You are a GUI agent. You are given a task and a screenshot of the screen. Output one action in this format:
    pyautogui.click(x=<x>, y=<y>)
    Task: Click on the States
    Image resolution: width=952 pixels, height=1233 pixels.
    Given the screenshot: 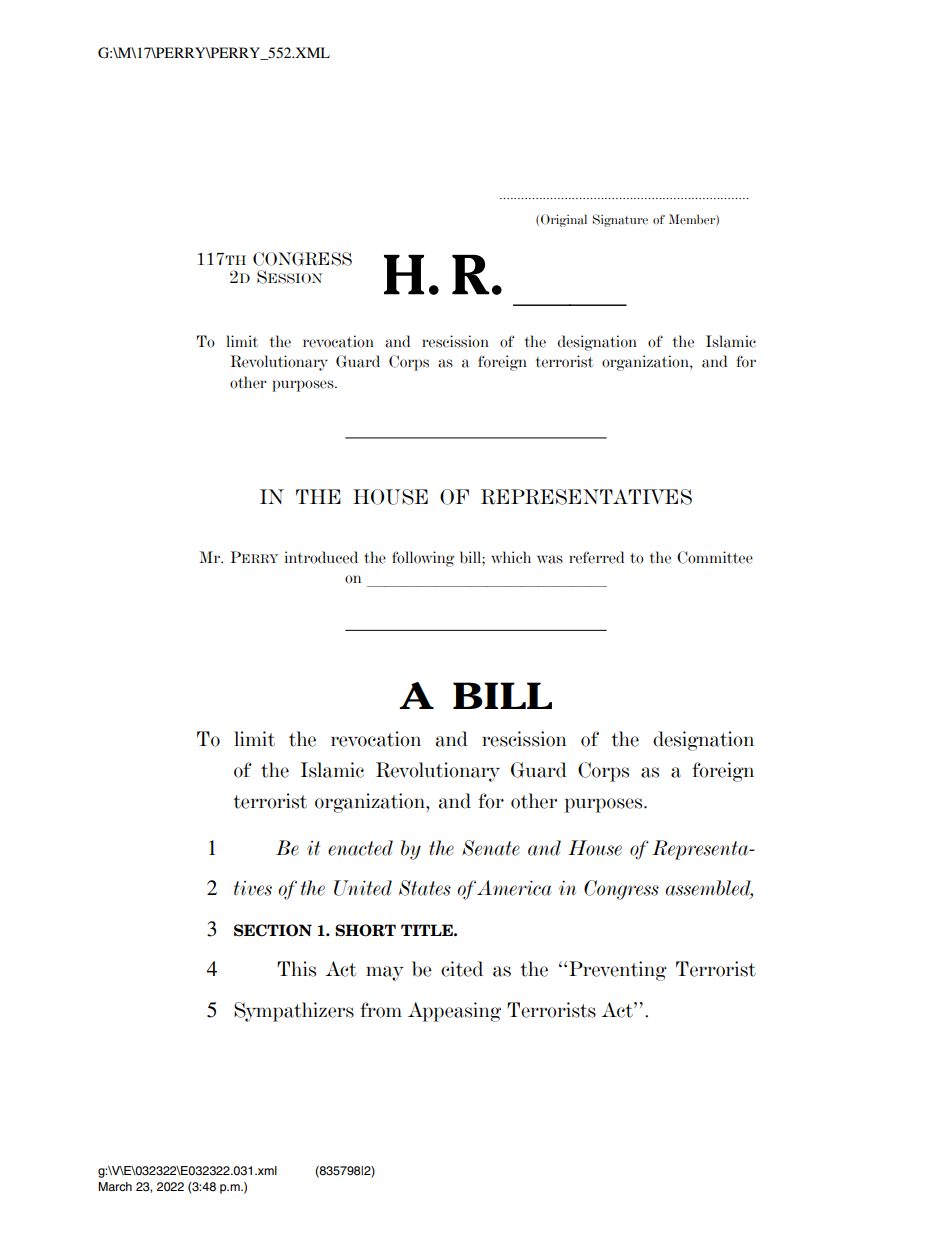 What is the action you would take?
    pyautogui.click(x=425, y=888)
